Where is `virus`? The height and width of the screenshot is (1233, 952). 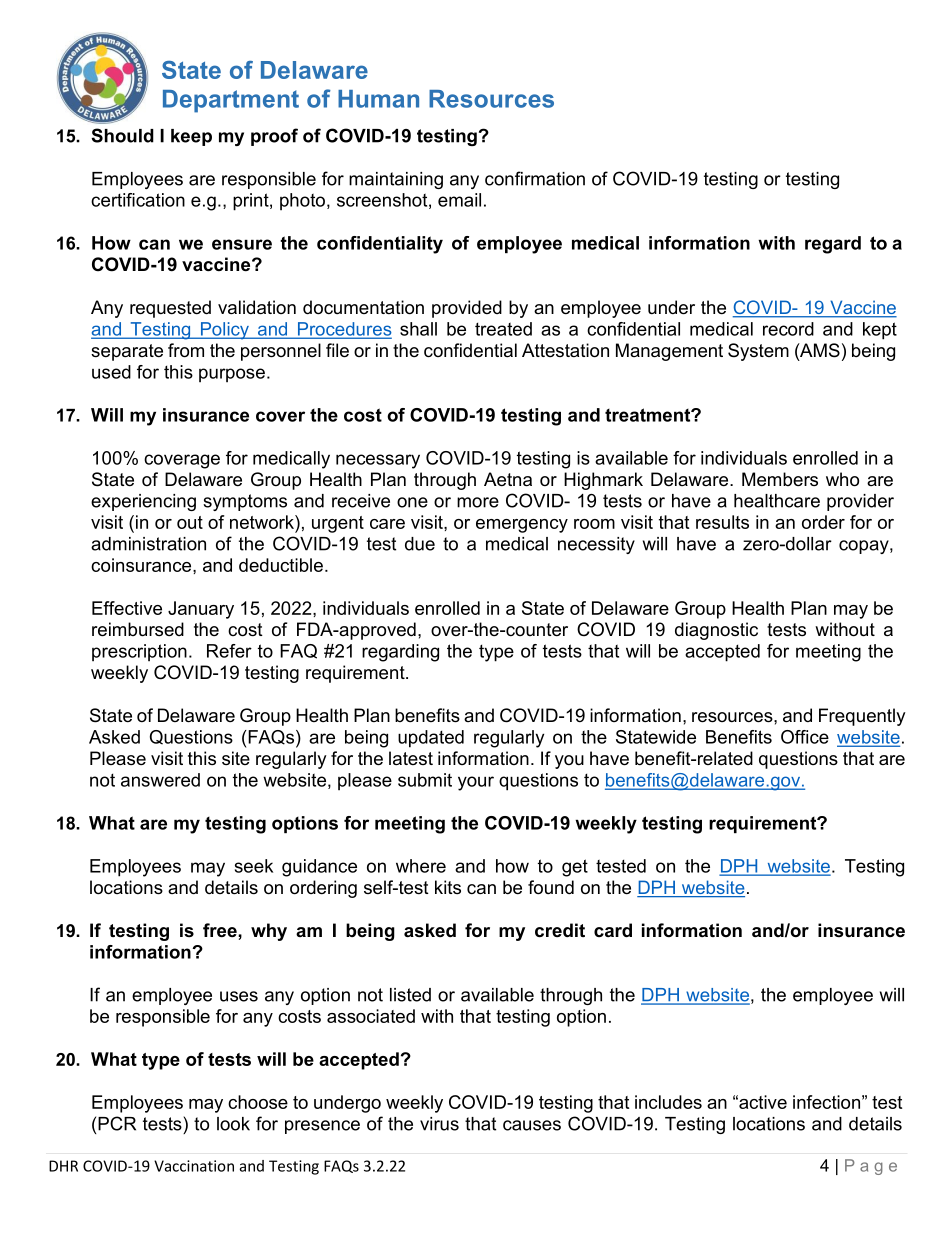 virus is located at coordinates (439, 1124).
